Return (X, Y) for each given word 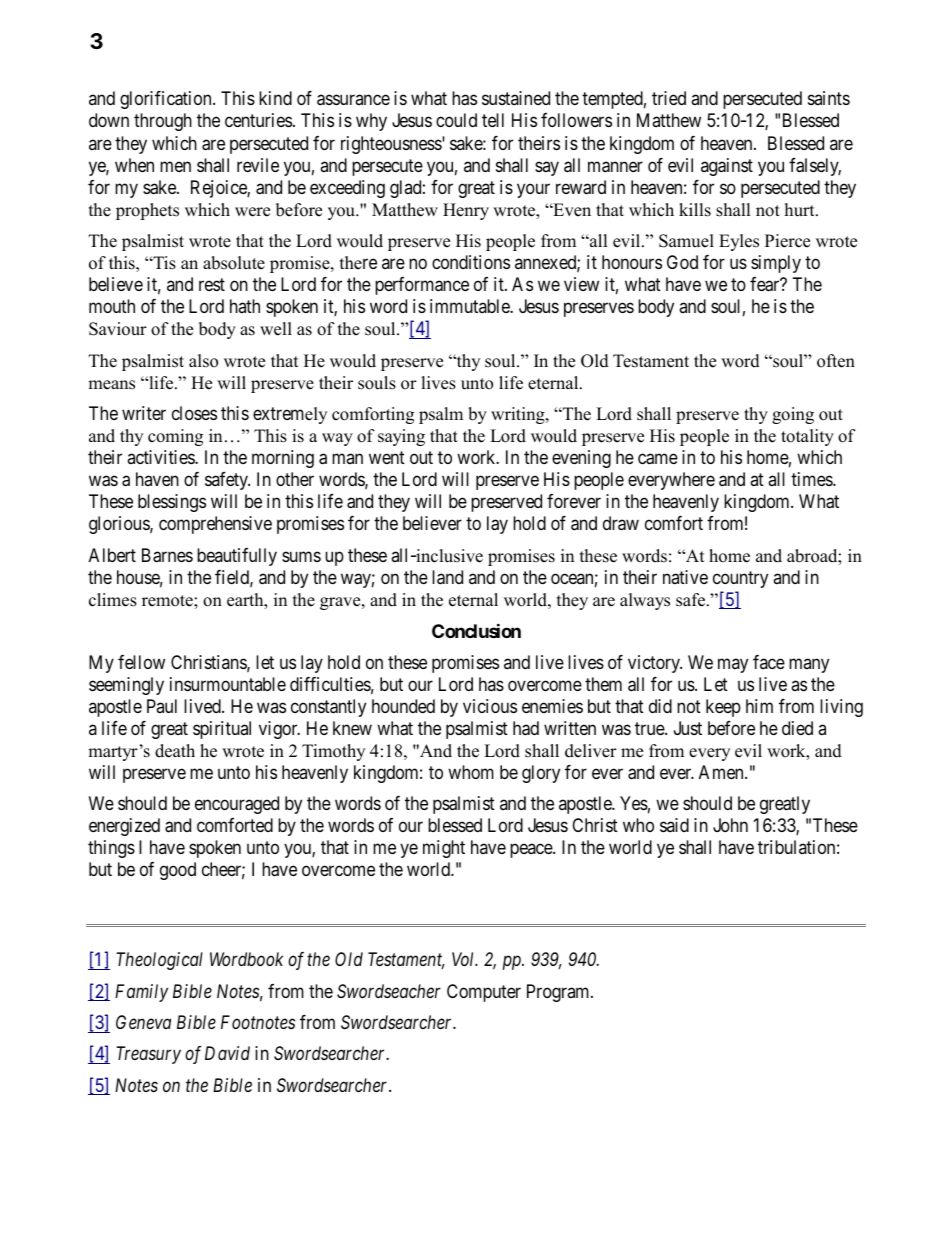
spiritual (222, 730)
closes (194, 413)
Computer (484, 993)
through (163, 122)
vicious (490, 706)
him (759, 706)
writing (519, 415)
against (727, 167)
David (227, 1053)
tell (493, 120)
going (793, 415)
